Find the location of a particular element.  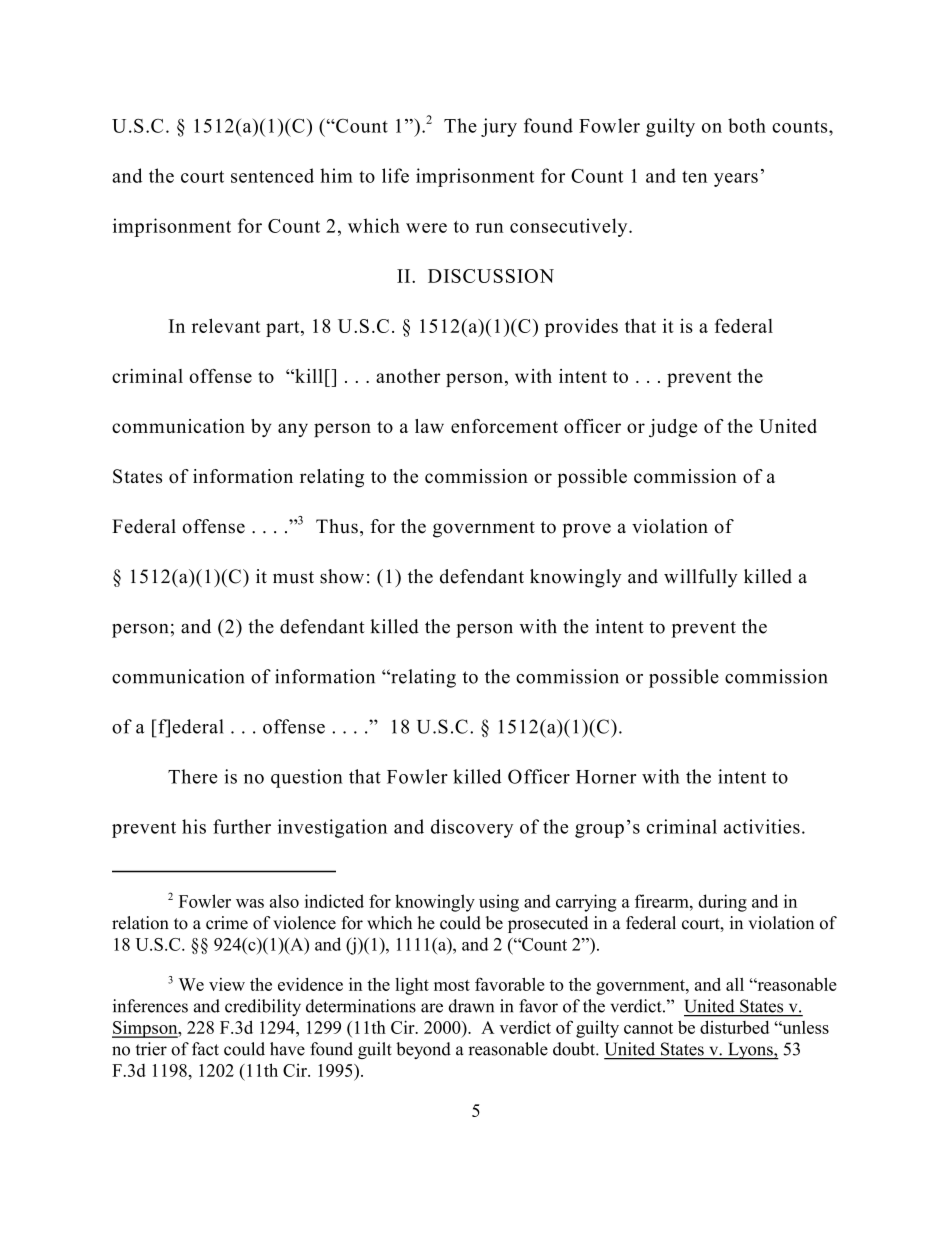

jury is located at coordinates (499, 127).
